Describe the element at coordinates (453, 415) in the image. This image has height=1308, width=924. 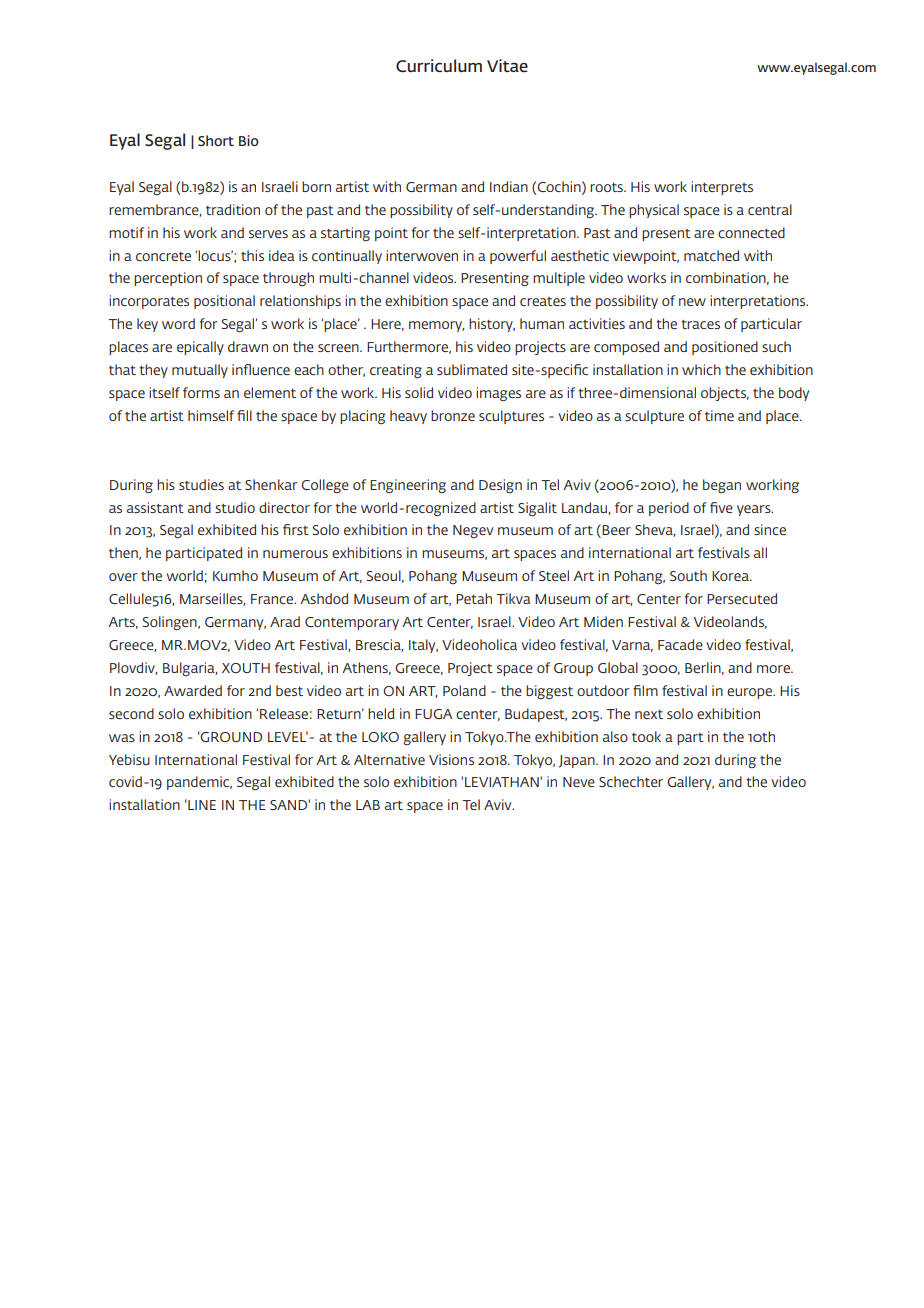
I see `bronze` at that location.
